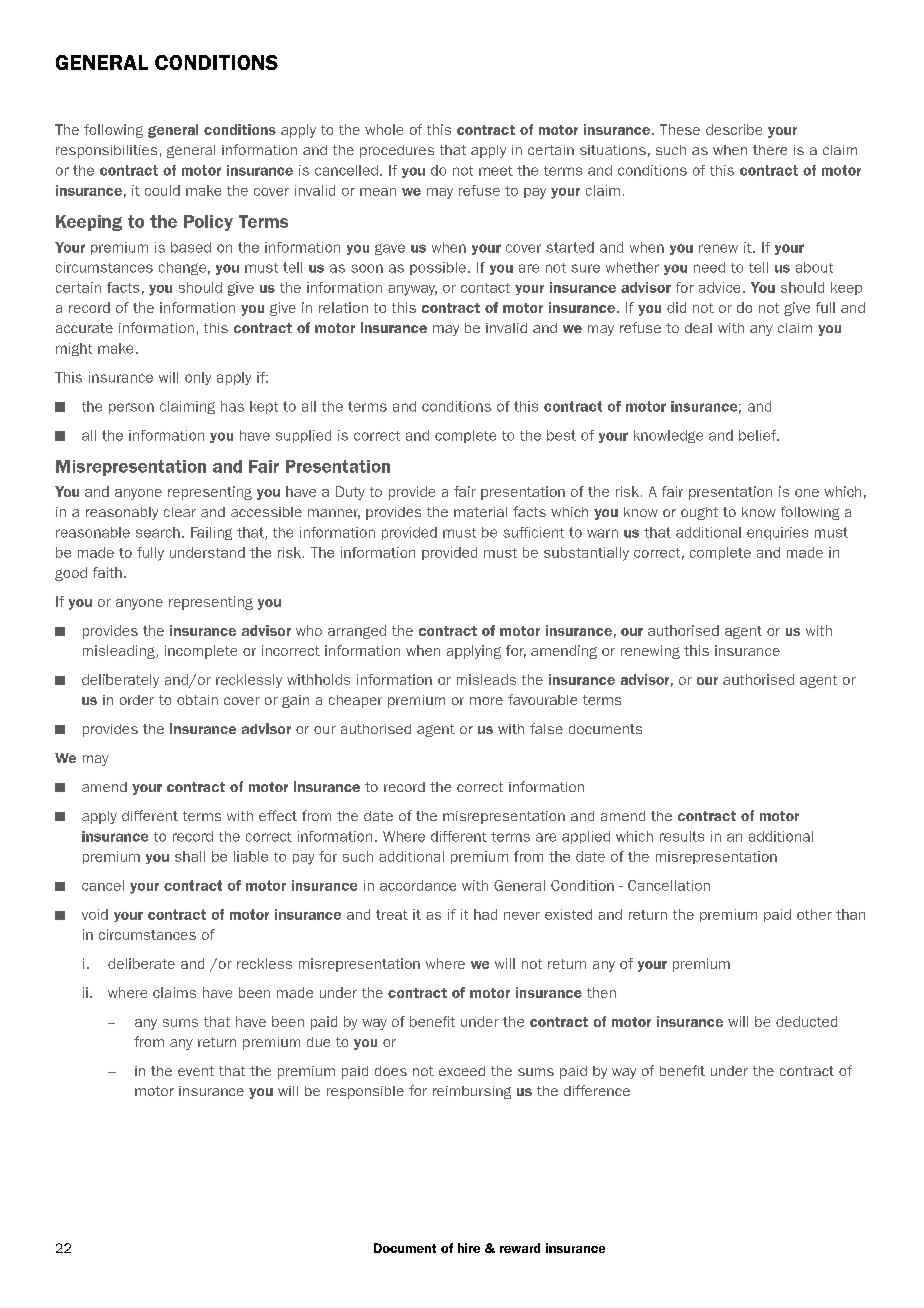 The width and height of the screenshot is (924, 1308). Describe the element at coordinates (196, 1071) in the screenshot. I see `event` at that location.
